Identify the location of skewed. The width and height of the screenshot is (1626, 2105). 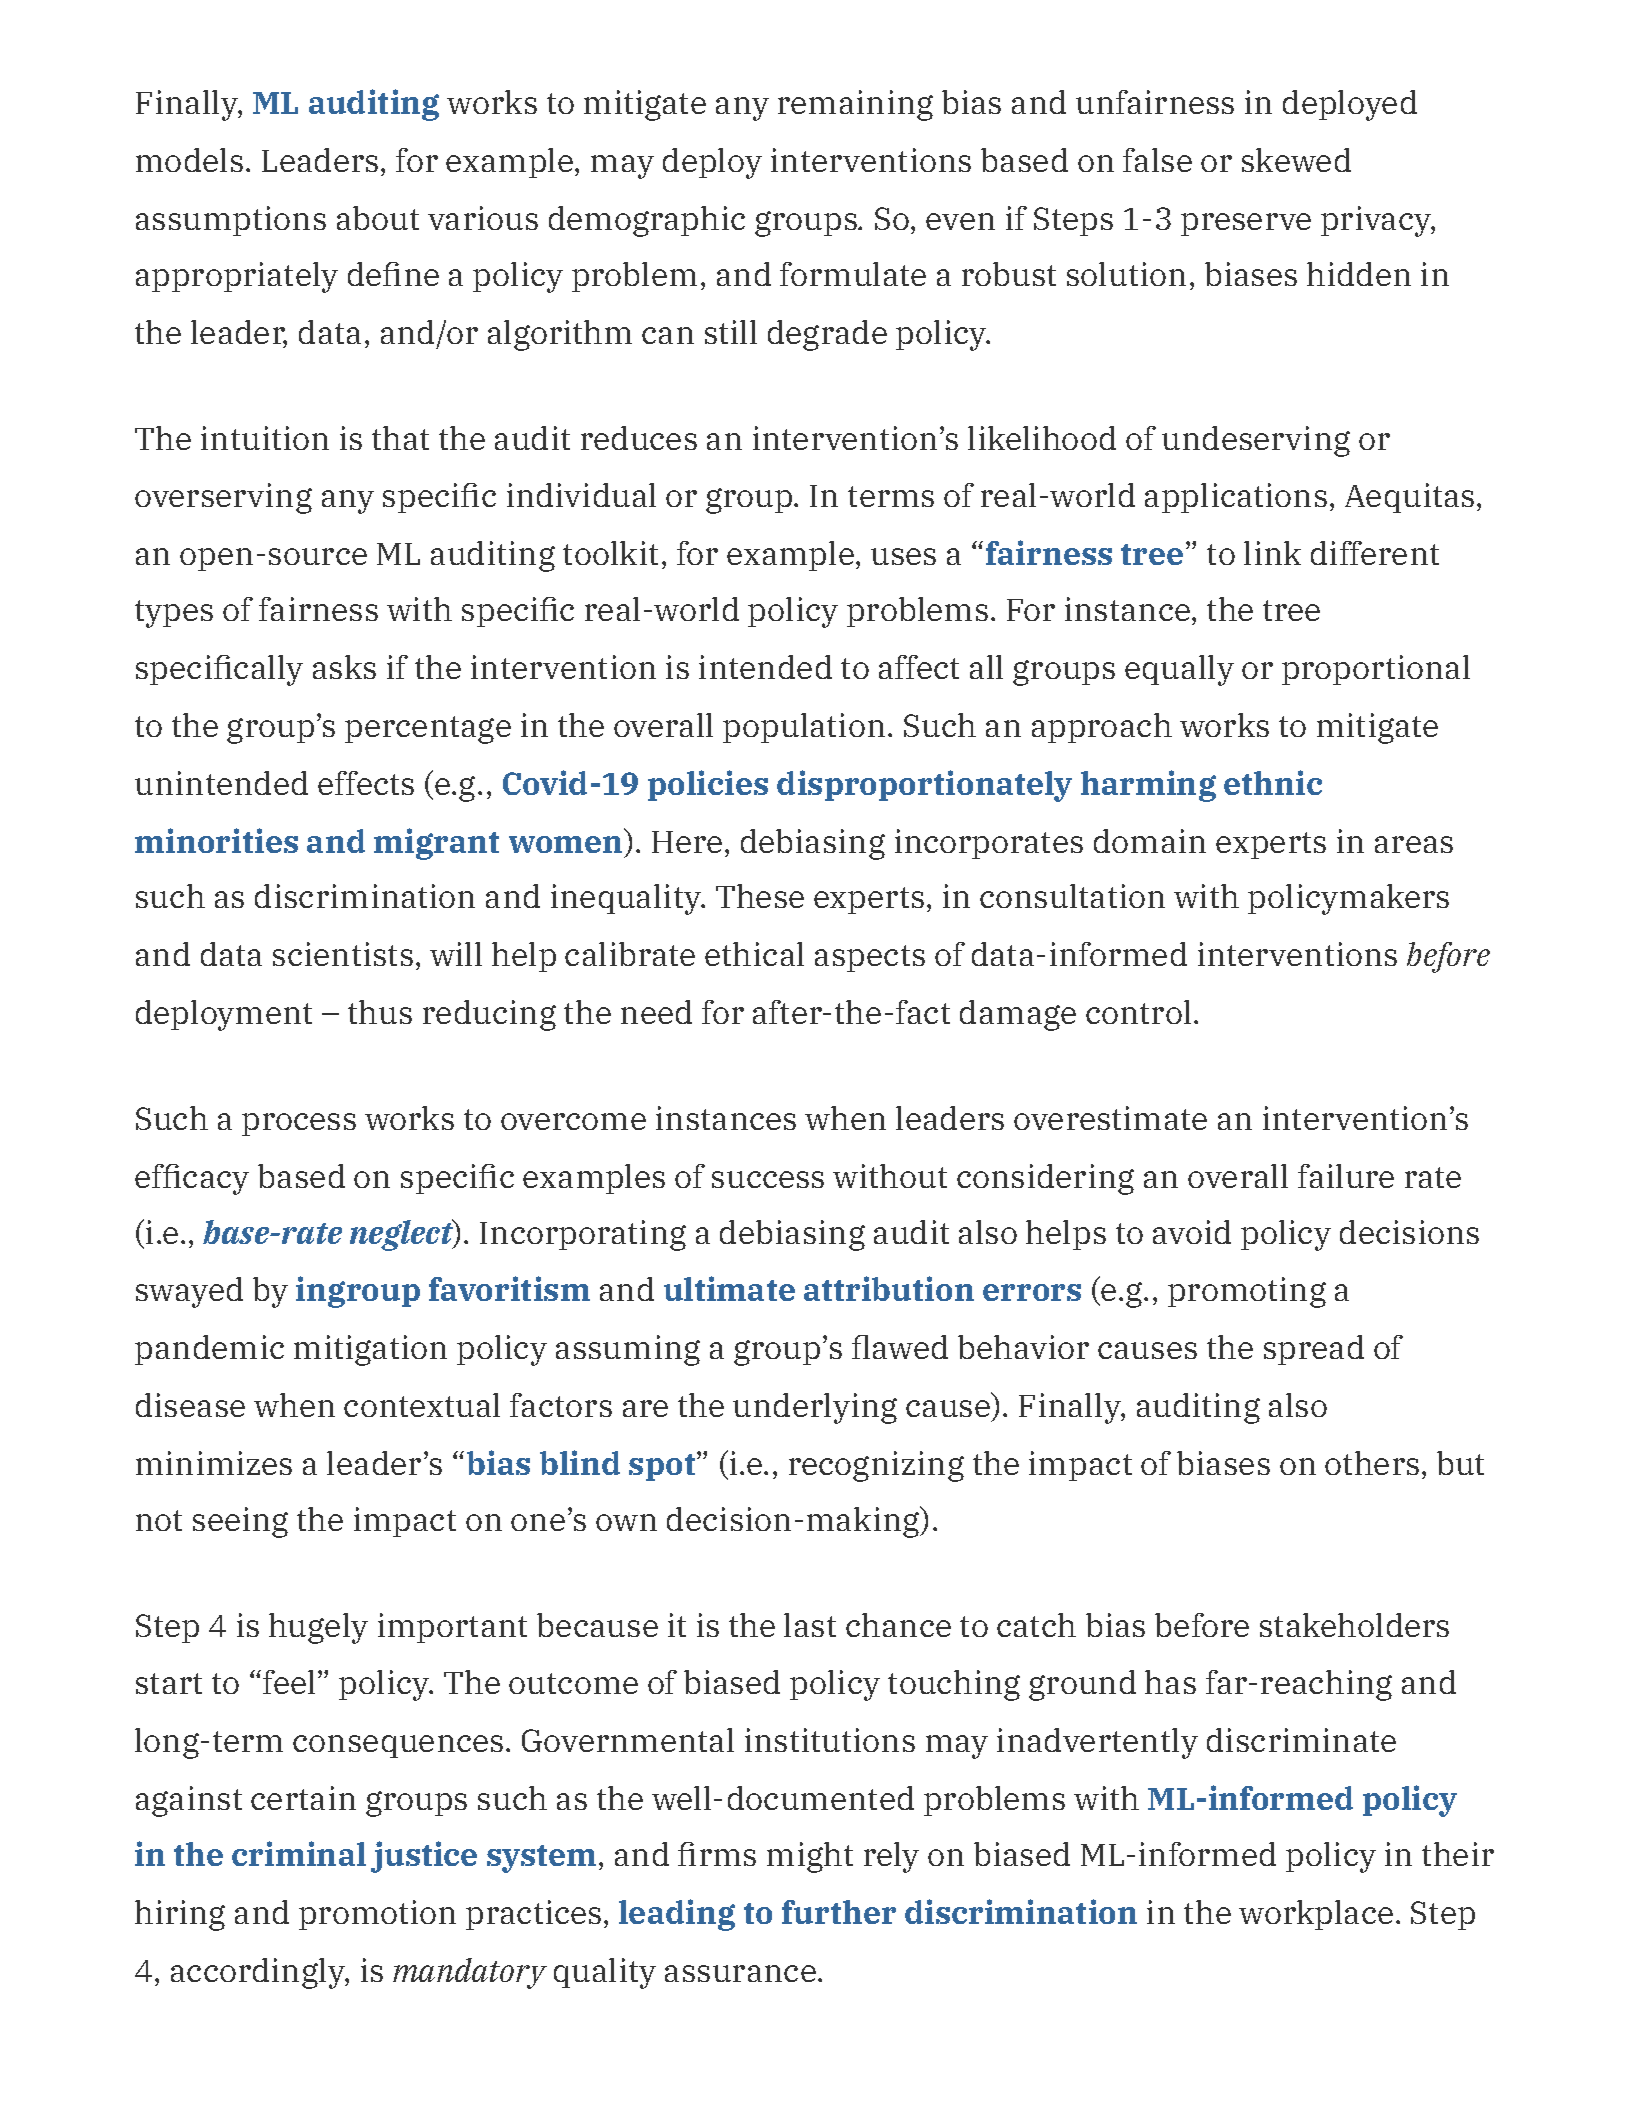
(1296, 160).
